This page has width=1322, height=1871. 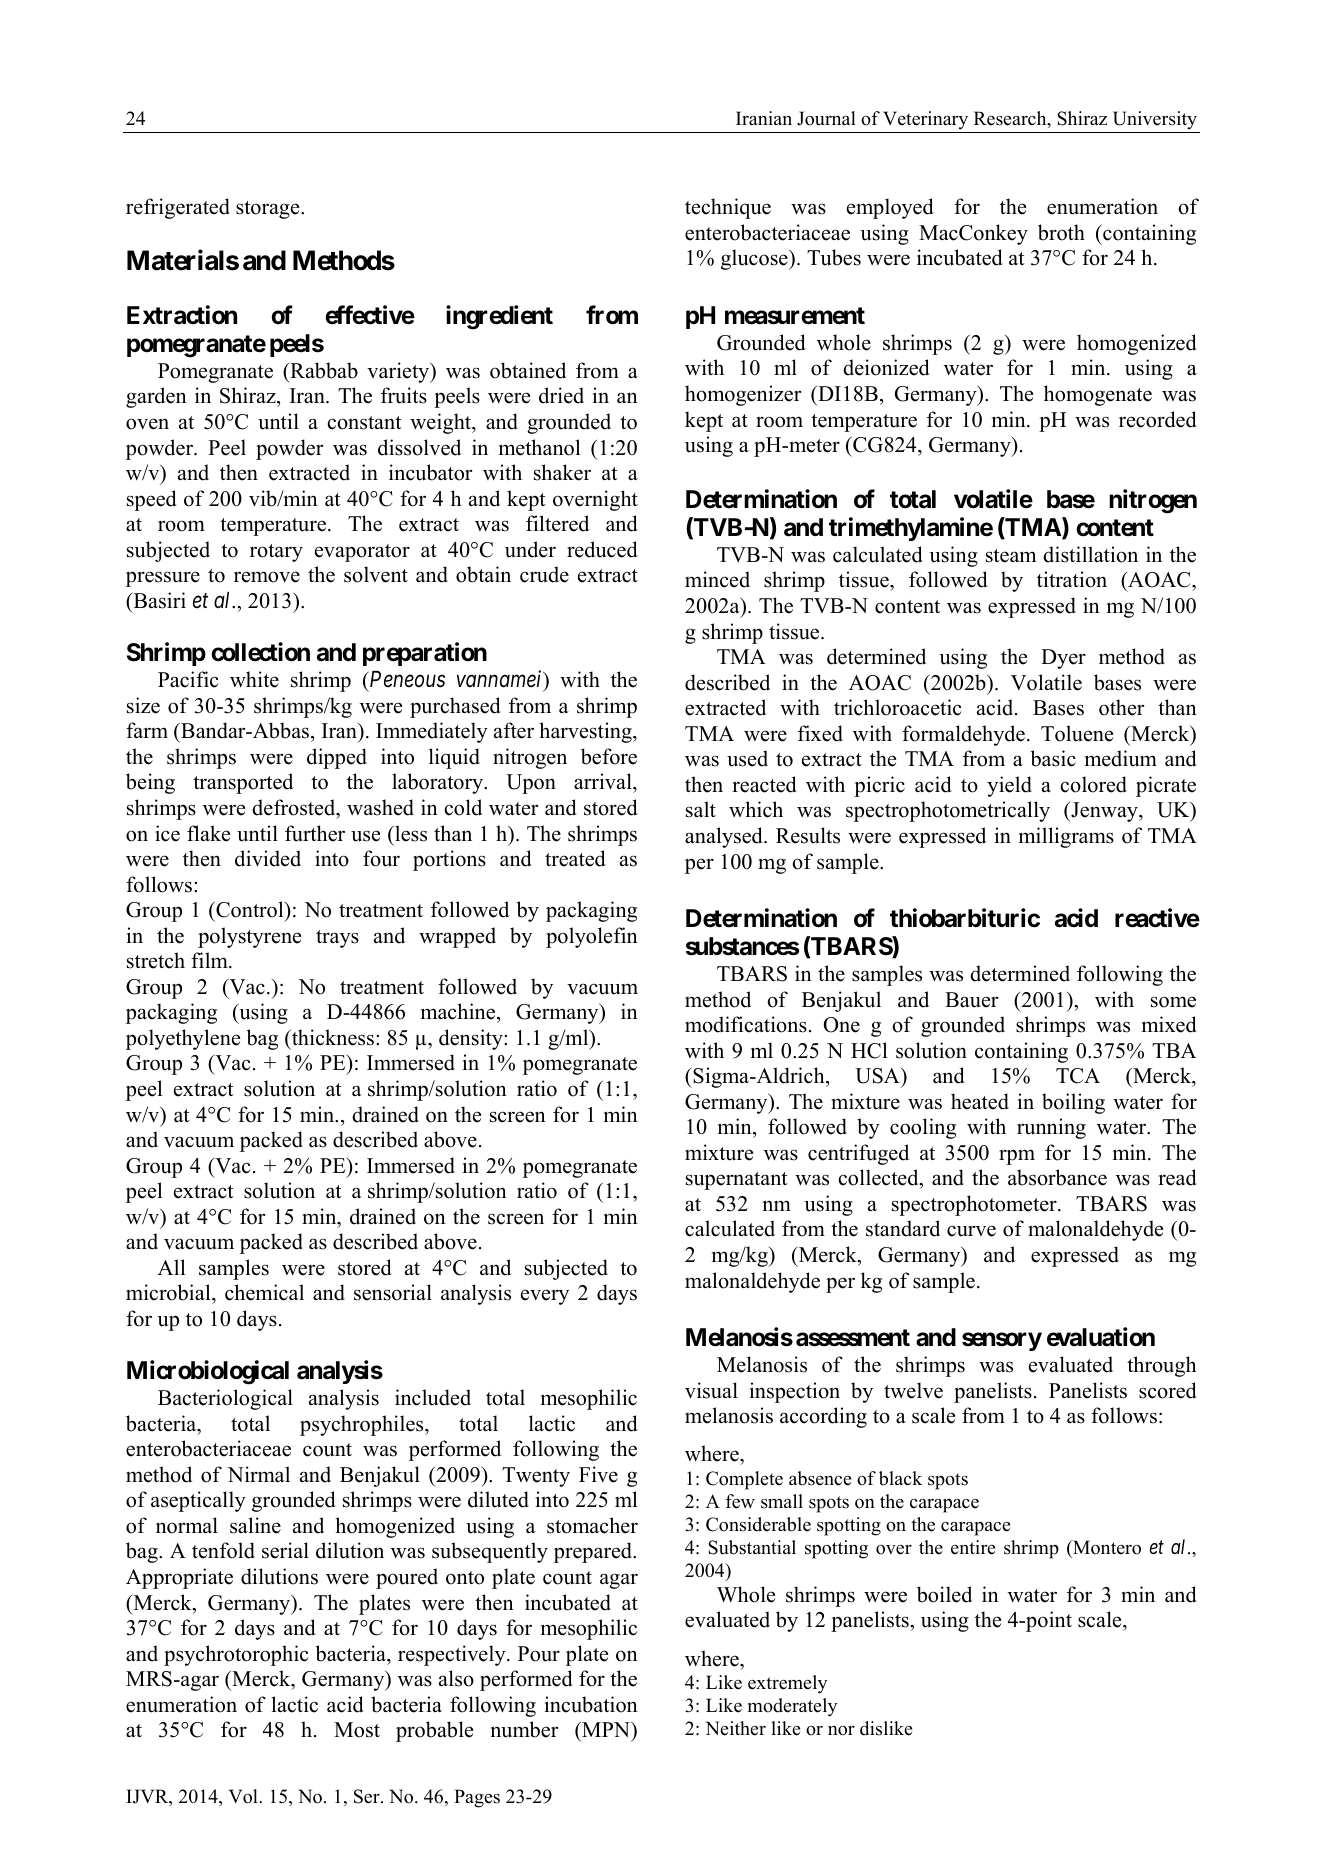 What do you see at coordinates (1090, 554) in the page?
I see `distillation` at bounding box center [1090, 554].
